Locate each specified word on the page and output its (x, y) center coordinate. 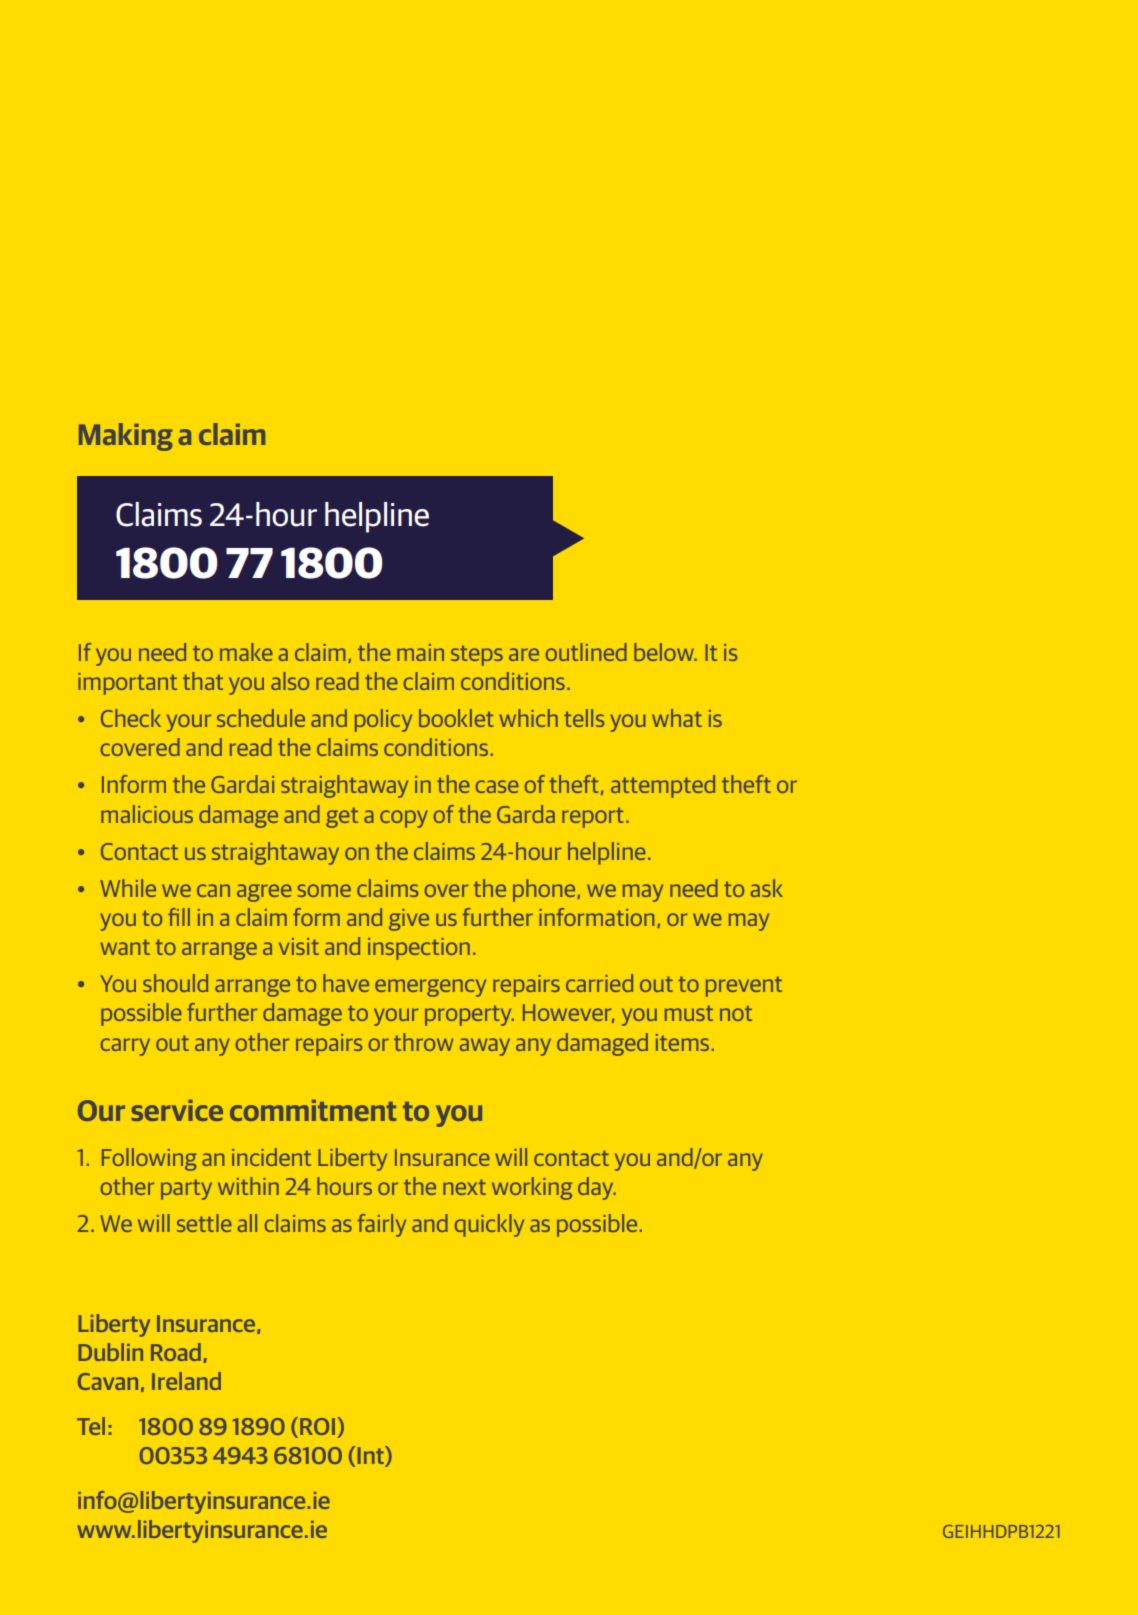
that (203, 681)
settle (204, 1223)
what (677, 718)
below (665, 652)
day (597, 1188)
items (682, 1042)
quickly (489, 1225)
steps (477, 655)
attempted (663, 786)
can (213, 890)
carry (125, 1047)
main (420, 652)
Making (126, 437)
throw (424, 1042)
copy (404, 819)
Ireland (186, 1381)
